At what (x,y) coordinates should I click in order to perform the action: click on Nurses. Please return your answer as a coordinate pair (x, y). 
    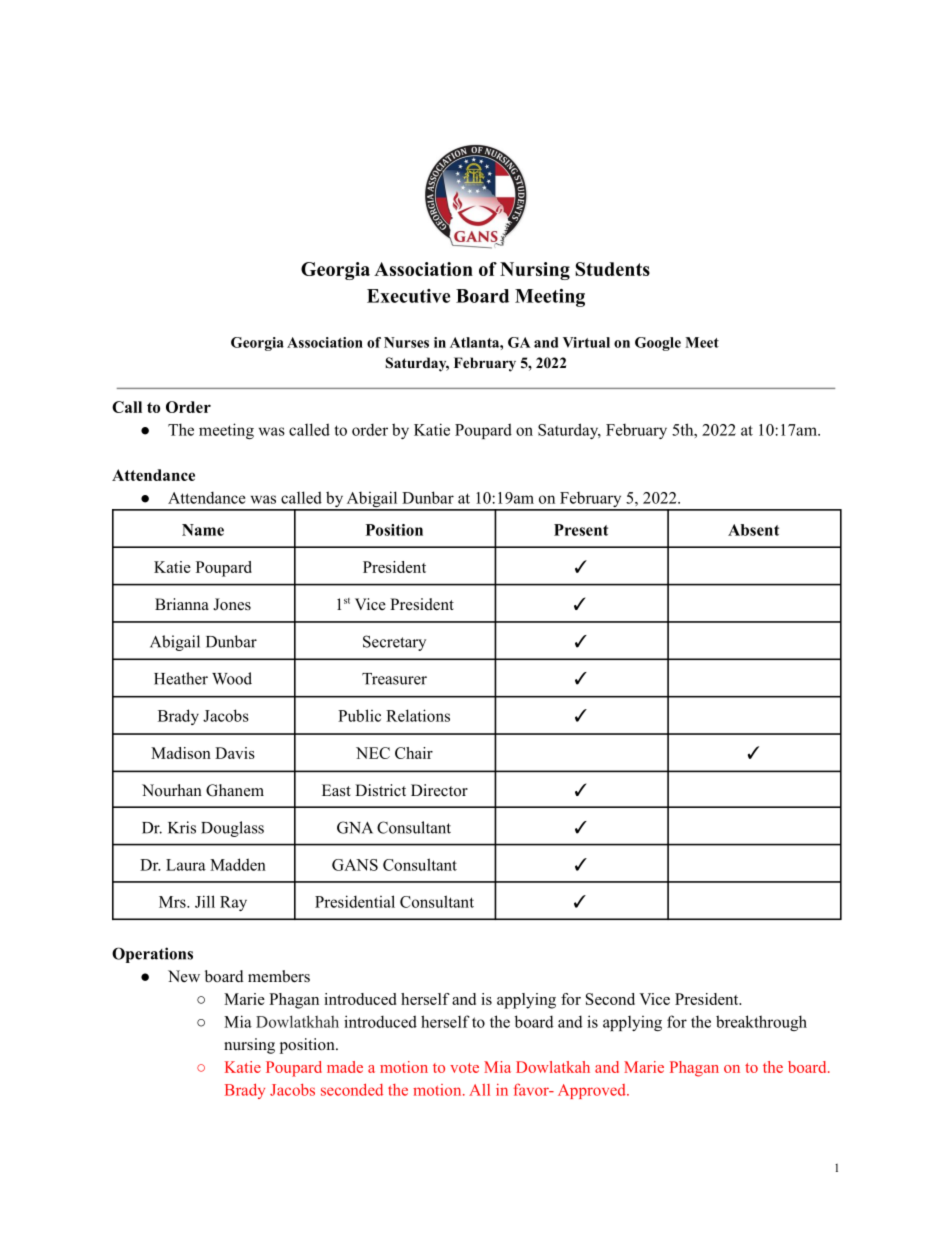
    Looking at the image, I should click on (406, 342).
